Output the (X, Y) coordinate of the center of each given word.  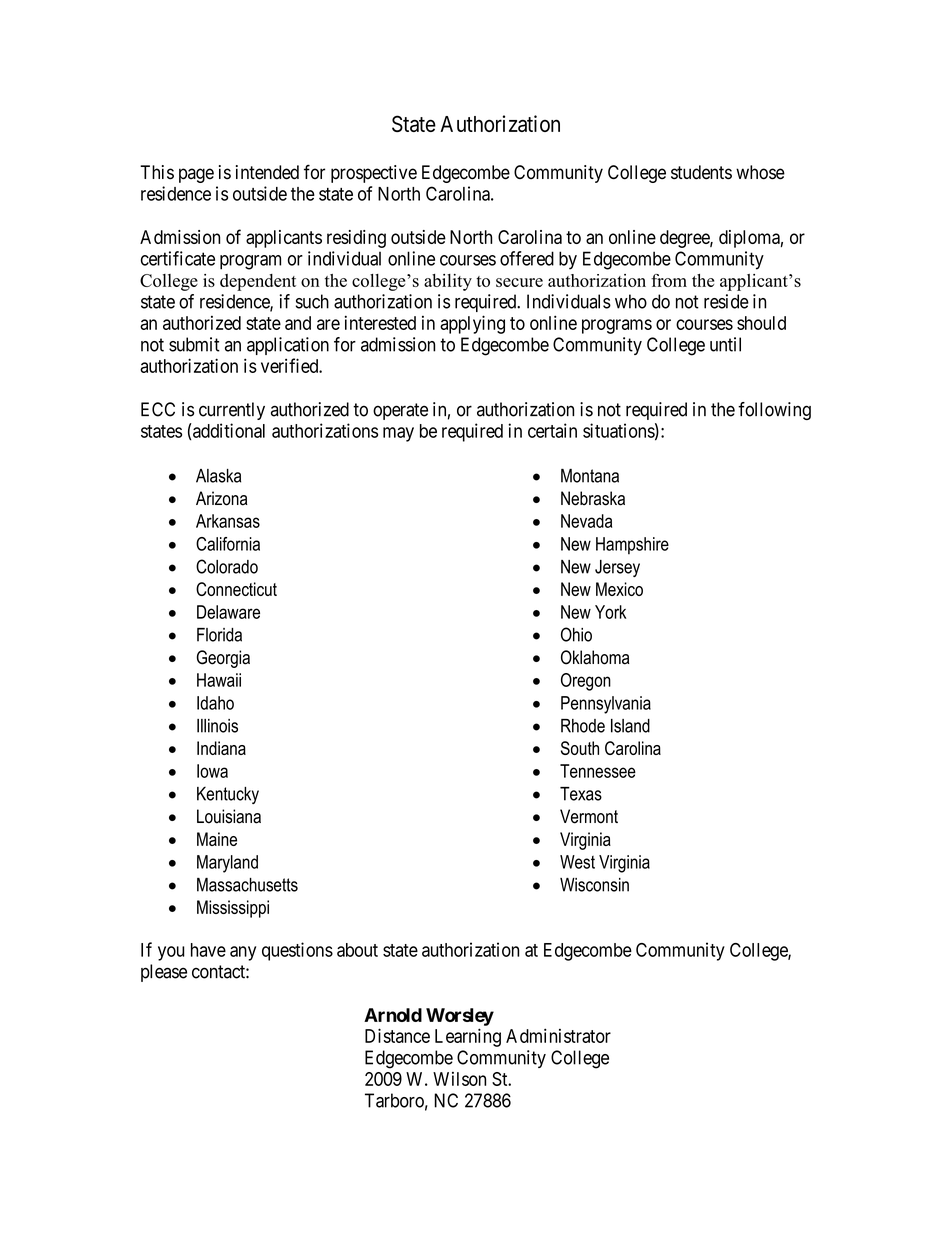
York (610, 612)
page (196, 175)
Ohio (576, 634)
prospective (374, 174)
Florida (219, 635)
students (701, 172)
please (164, 973)
